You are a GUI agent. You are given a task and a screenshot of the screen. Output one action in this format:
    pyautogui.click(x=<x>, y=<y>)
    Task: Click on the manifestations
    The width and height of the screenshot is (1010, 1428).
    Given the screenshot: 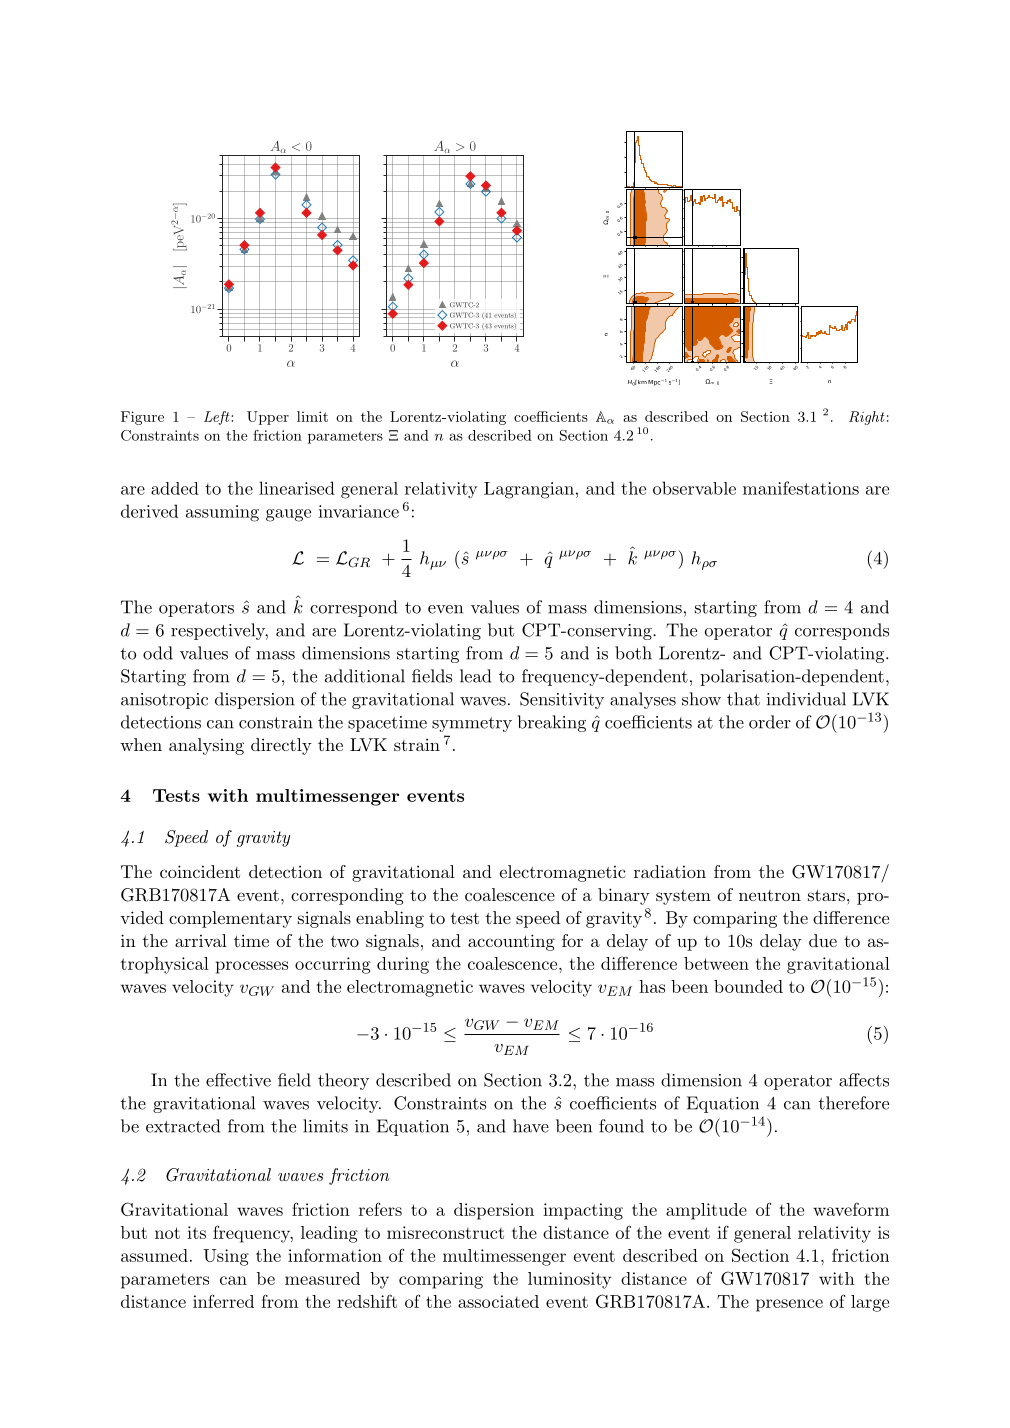 What is the action you would take?
    pyautogui.click(x=801, y=488)
